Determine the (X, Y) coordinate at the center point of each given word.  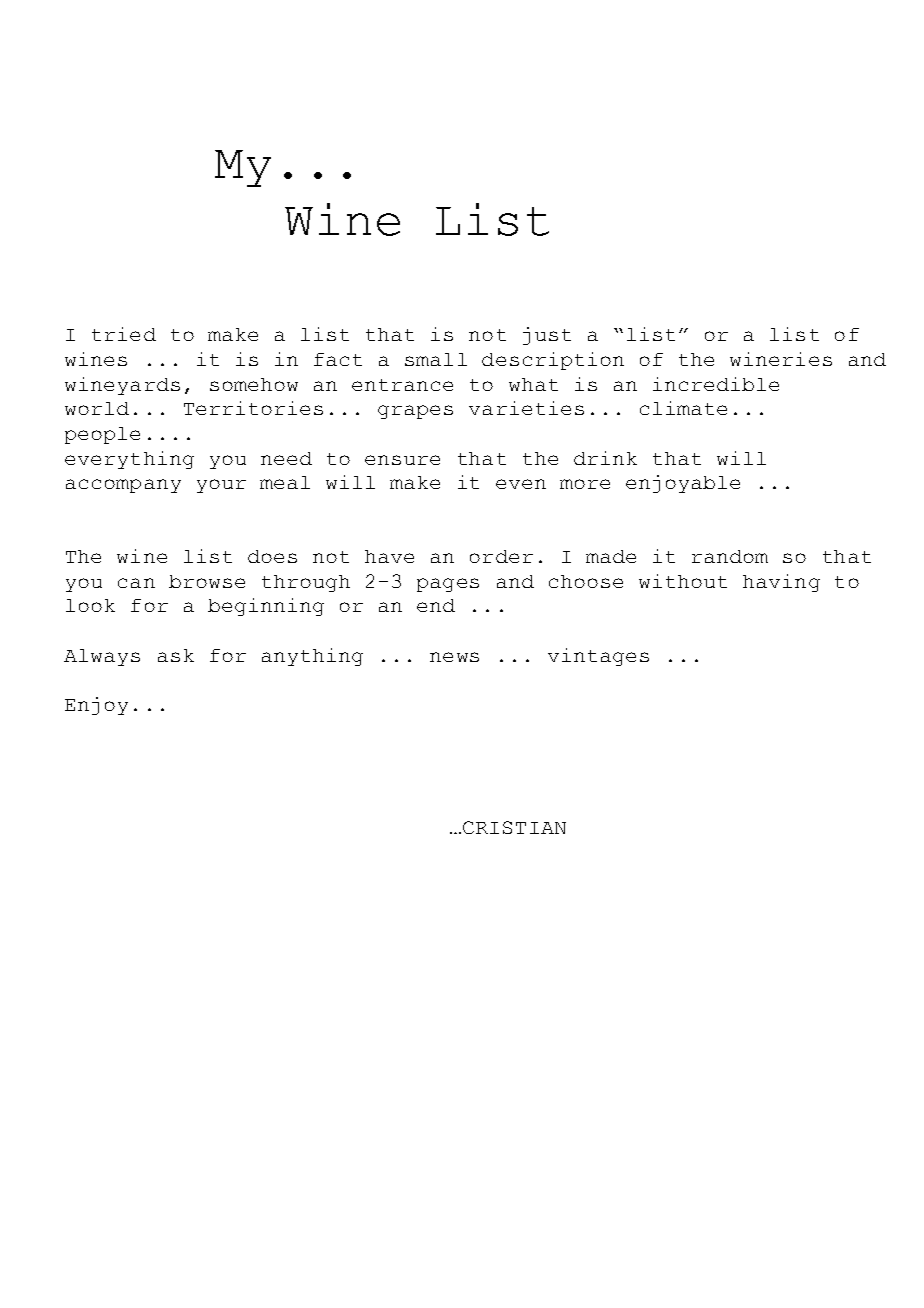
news (454, 657)
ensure (402, 460)
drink (605, 458)
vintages (598, 657)
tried (124, 334)
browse (207, 581)
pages (448, 585)
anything (312, 657)
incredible (716, 384)
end (436, 605)
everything (129, 460)
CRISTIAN (514, 827)
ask (176, 655)
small (436, 359)
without (683, 581)
